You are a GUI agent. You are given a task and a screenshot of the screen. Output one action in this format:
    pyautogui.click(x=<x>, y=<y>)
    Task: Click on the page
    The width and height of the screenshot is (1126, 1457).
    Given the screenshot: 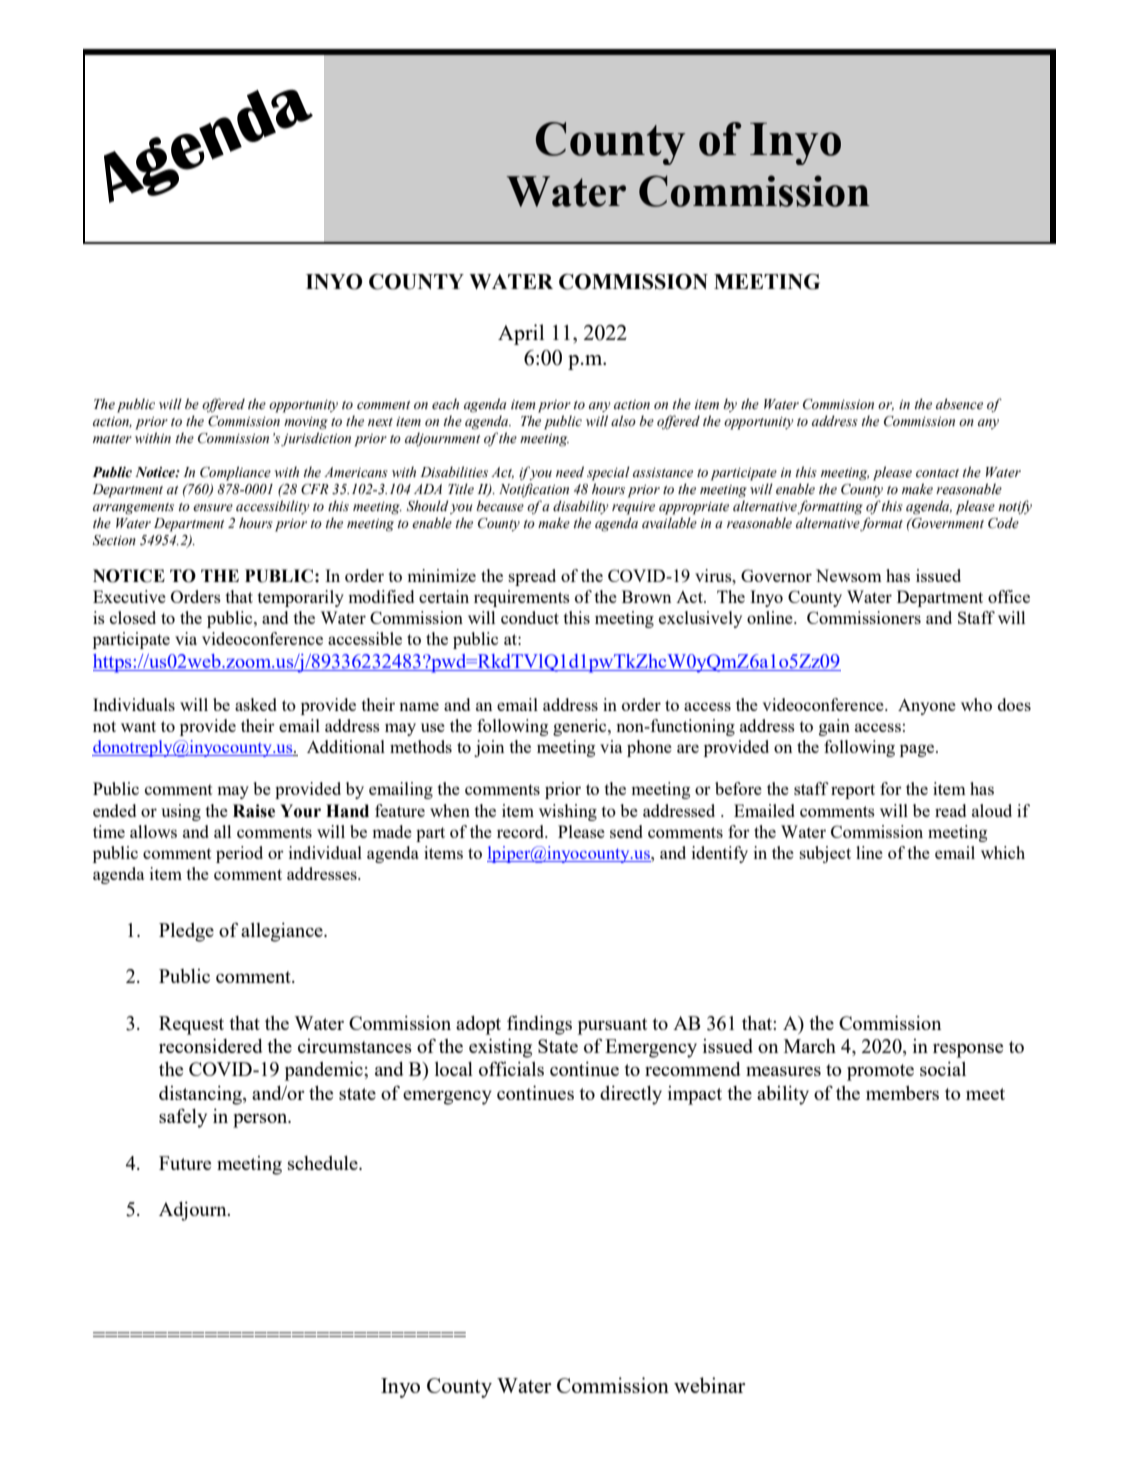 What is the action you would take?
    pyautogui.click(x=918, y=750)
